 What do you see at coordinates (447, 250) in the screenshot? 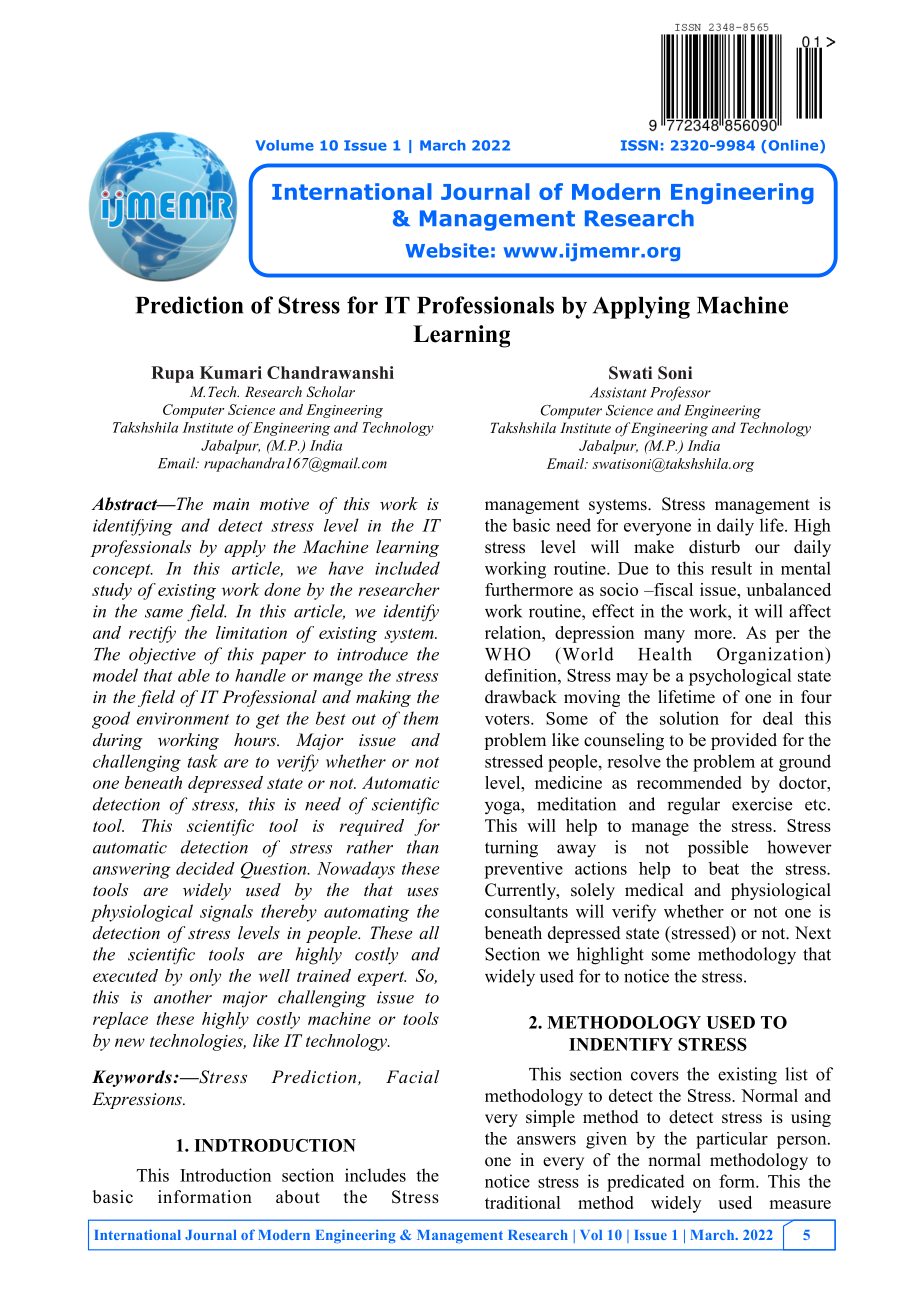
I see `Website` at bounding box center [447, 250].
